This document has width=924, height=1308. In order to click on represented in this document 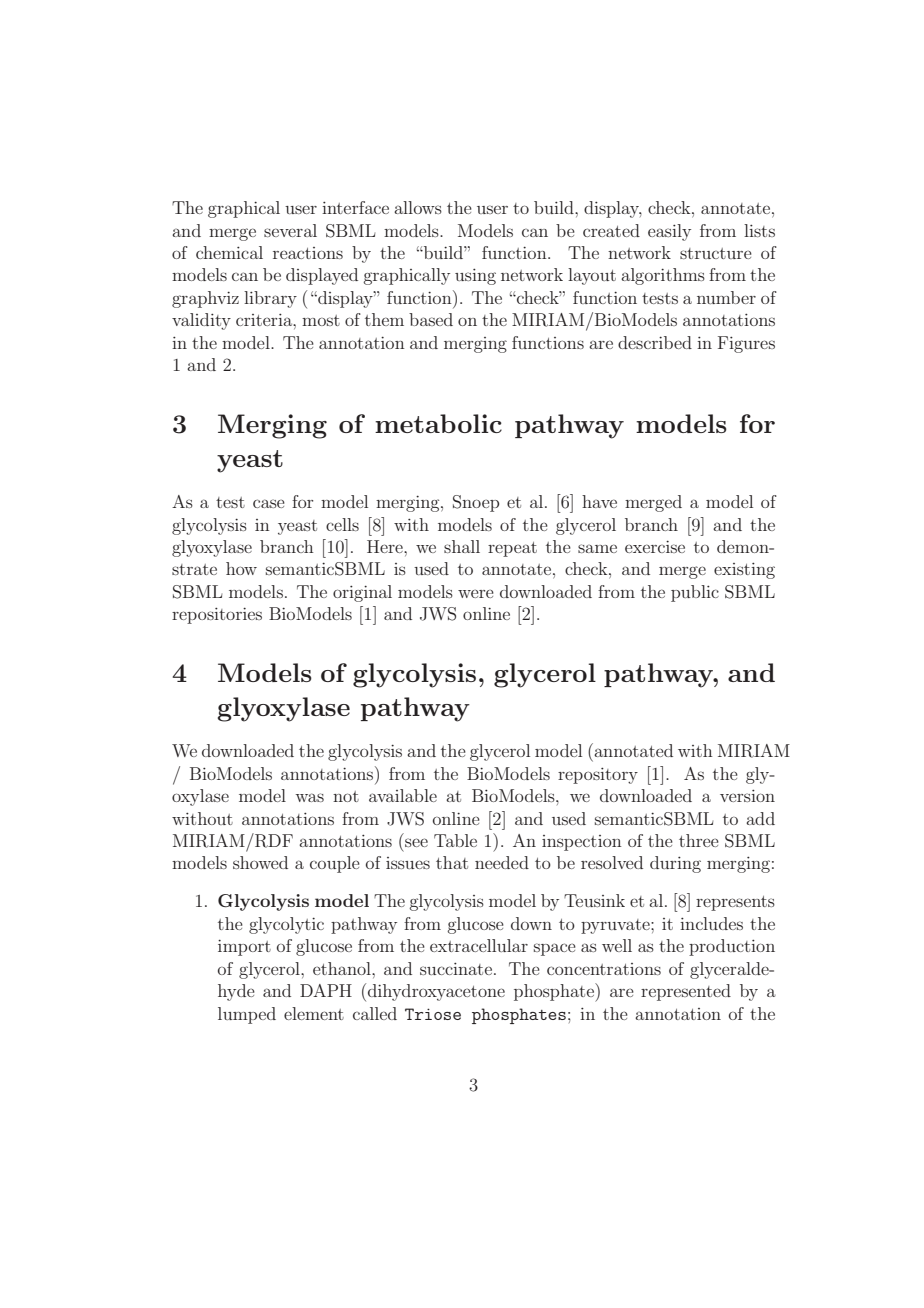, I will do `click(686, 992)`.
